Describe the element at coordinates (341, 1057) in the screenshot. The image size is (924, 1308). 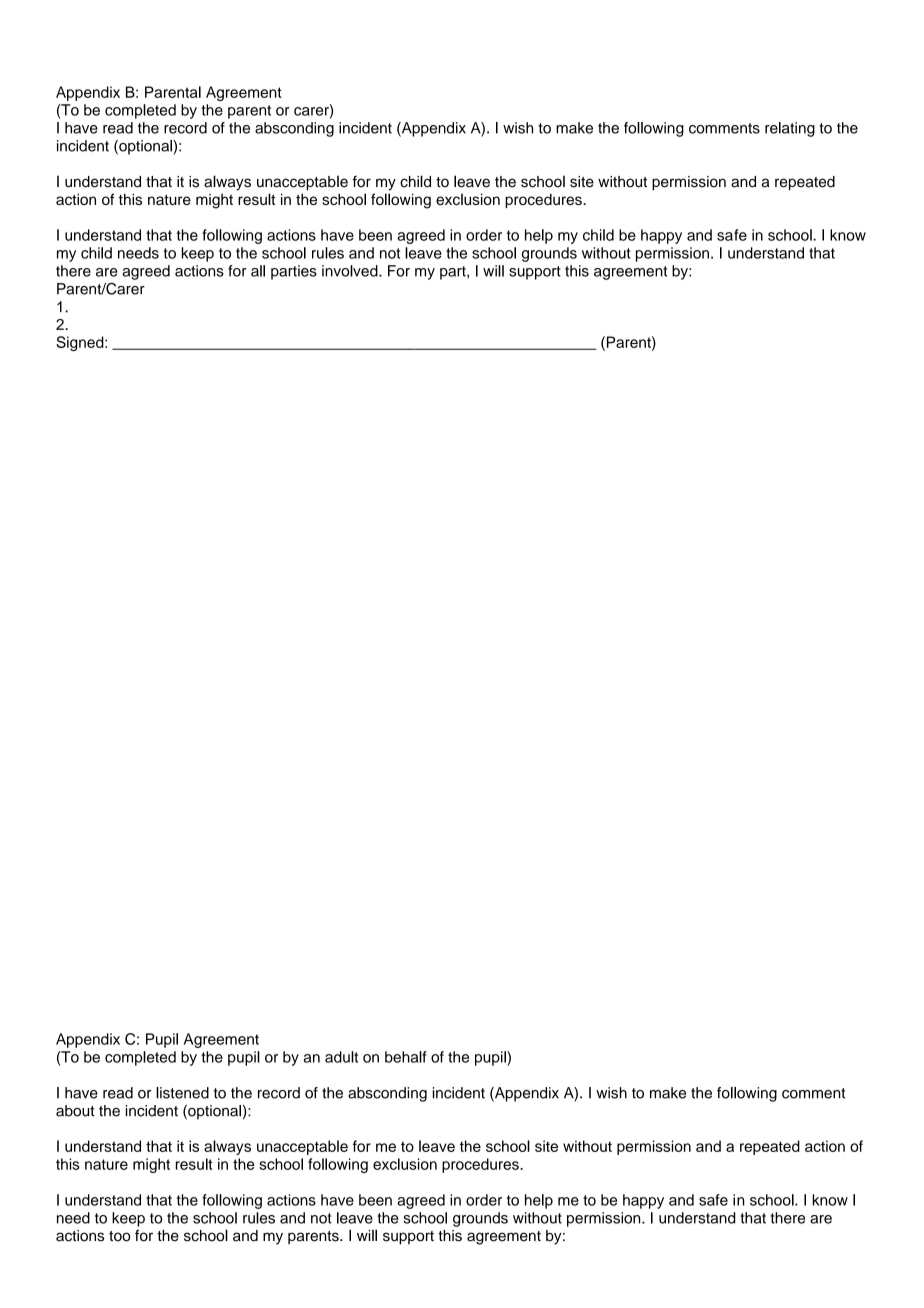
I see `adult` at that location.
